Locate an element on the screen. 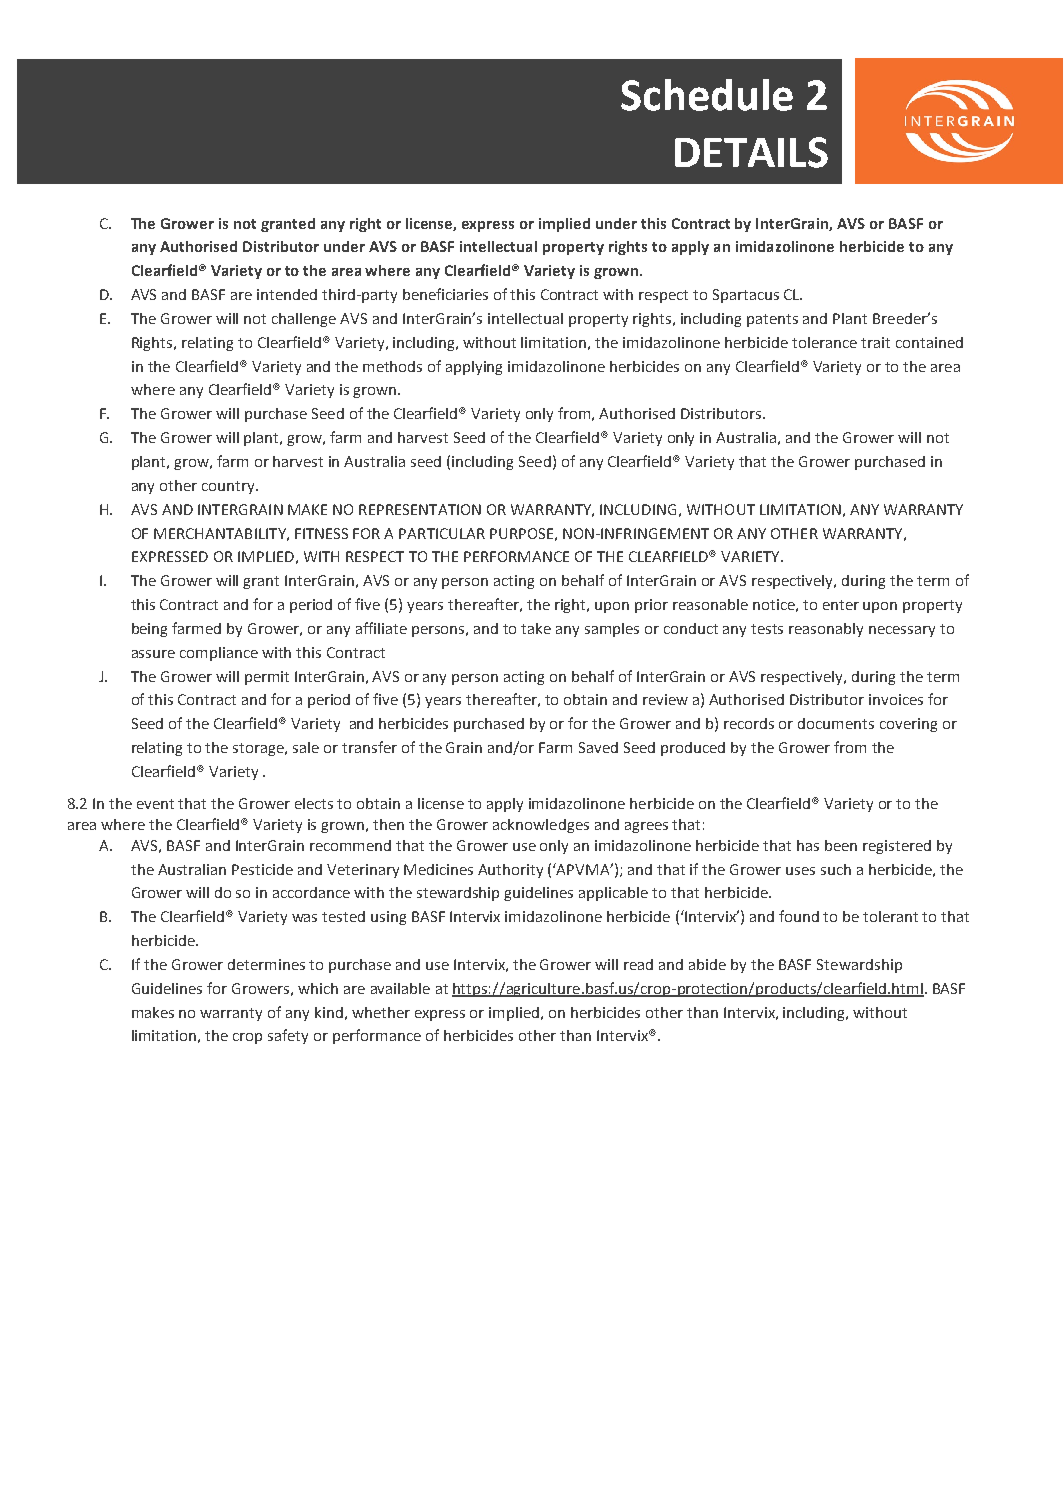 The image size is (1064, 1505). abide is located at coordinates (707, 964).
